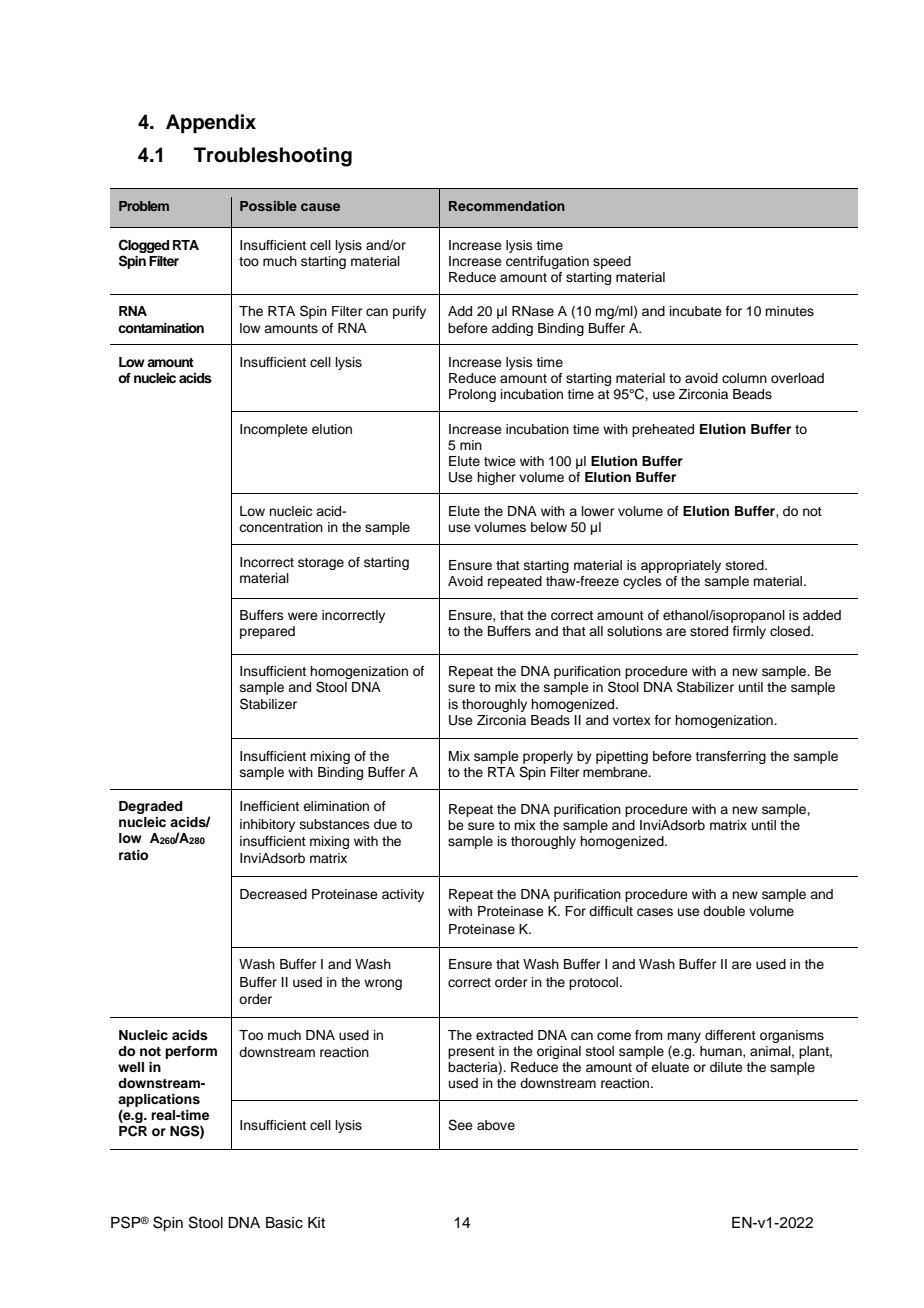  Describe the element at coordinates (612, 262) in the image. I see `speed` at that location.
